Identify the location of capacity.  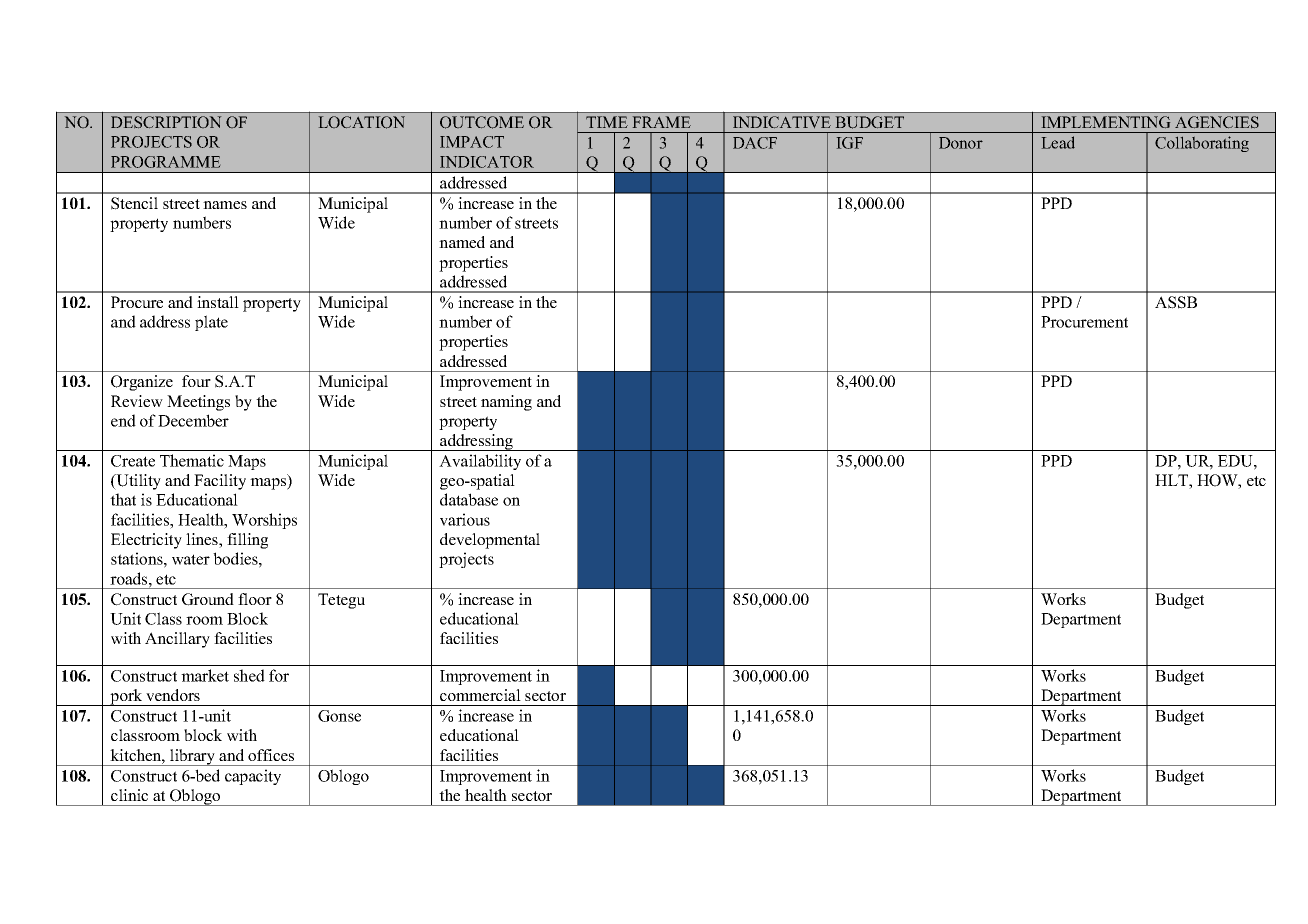
(253, 777).
